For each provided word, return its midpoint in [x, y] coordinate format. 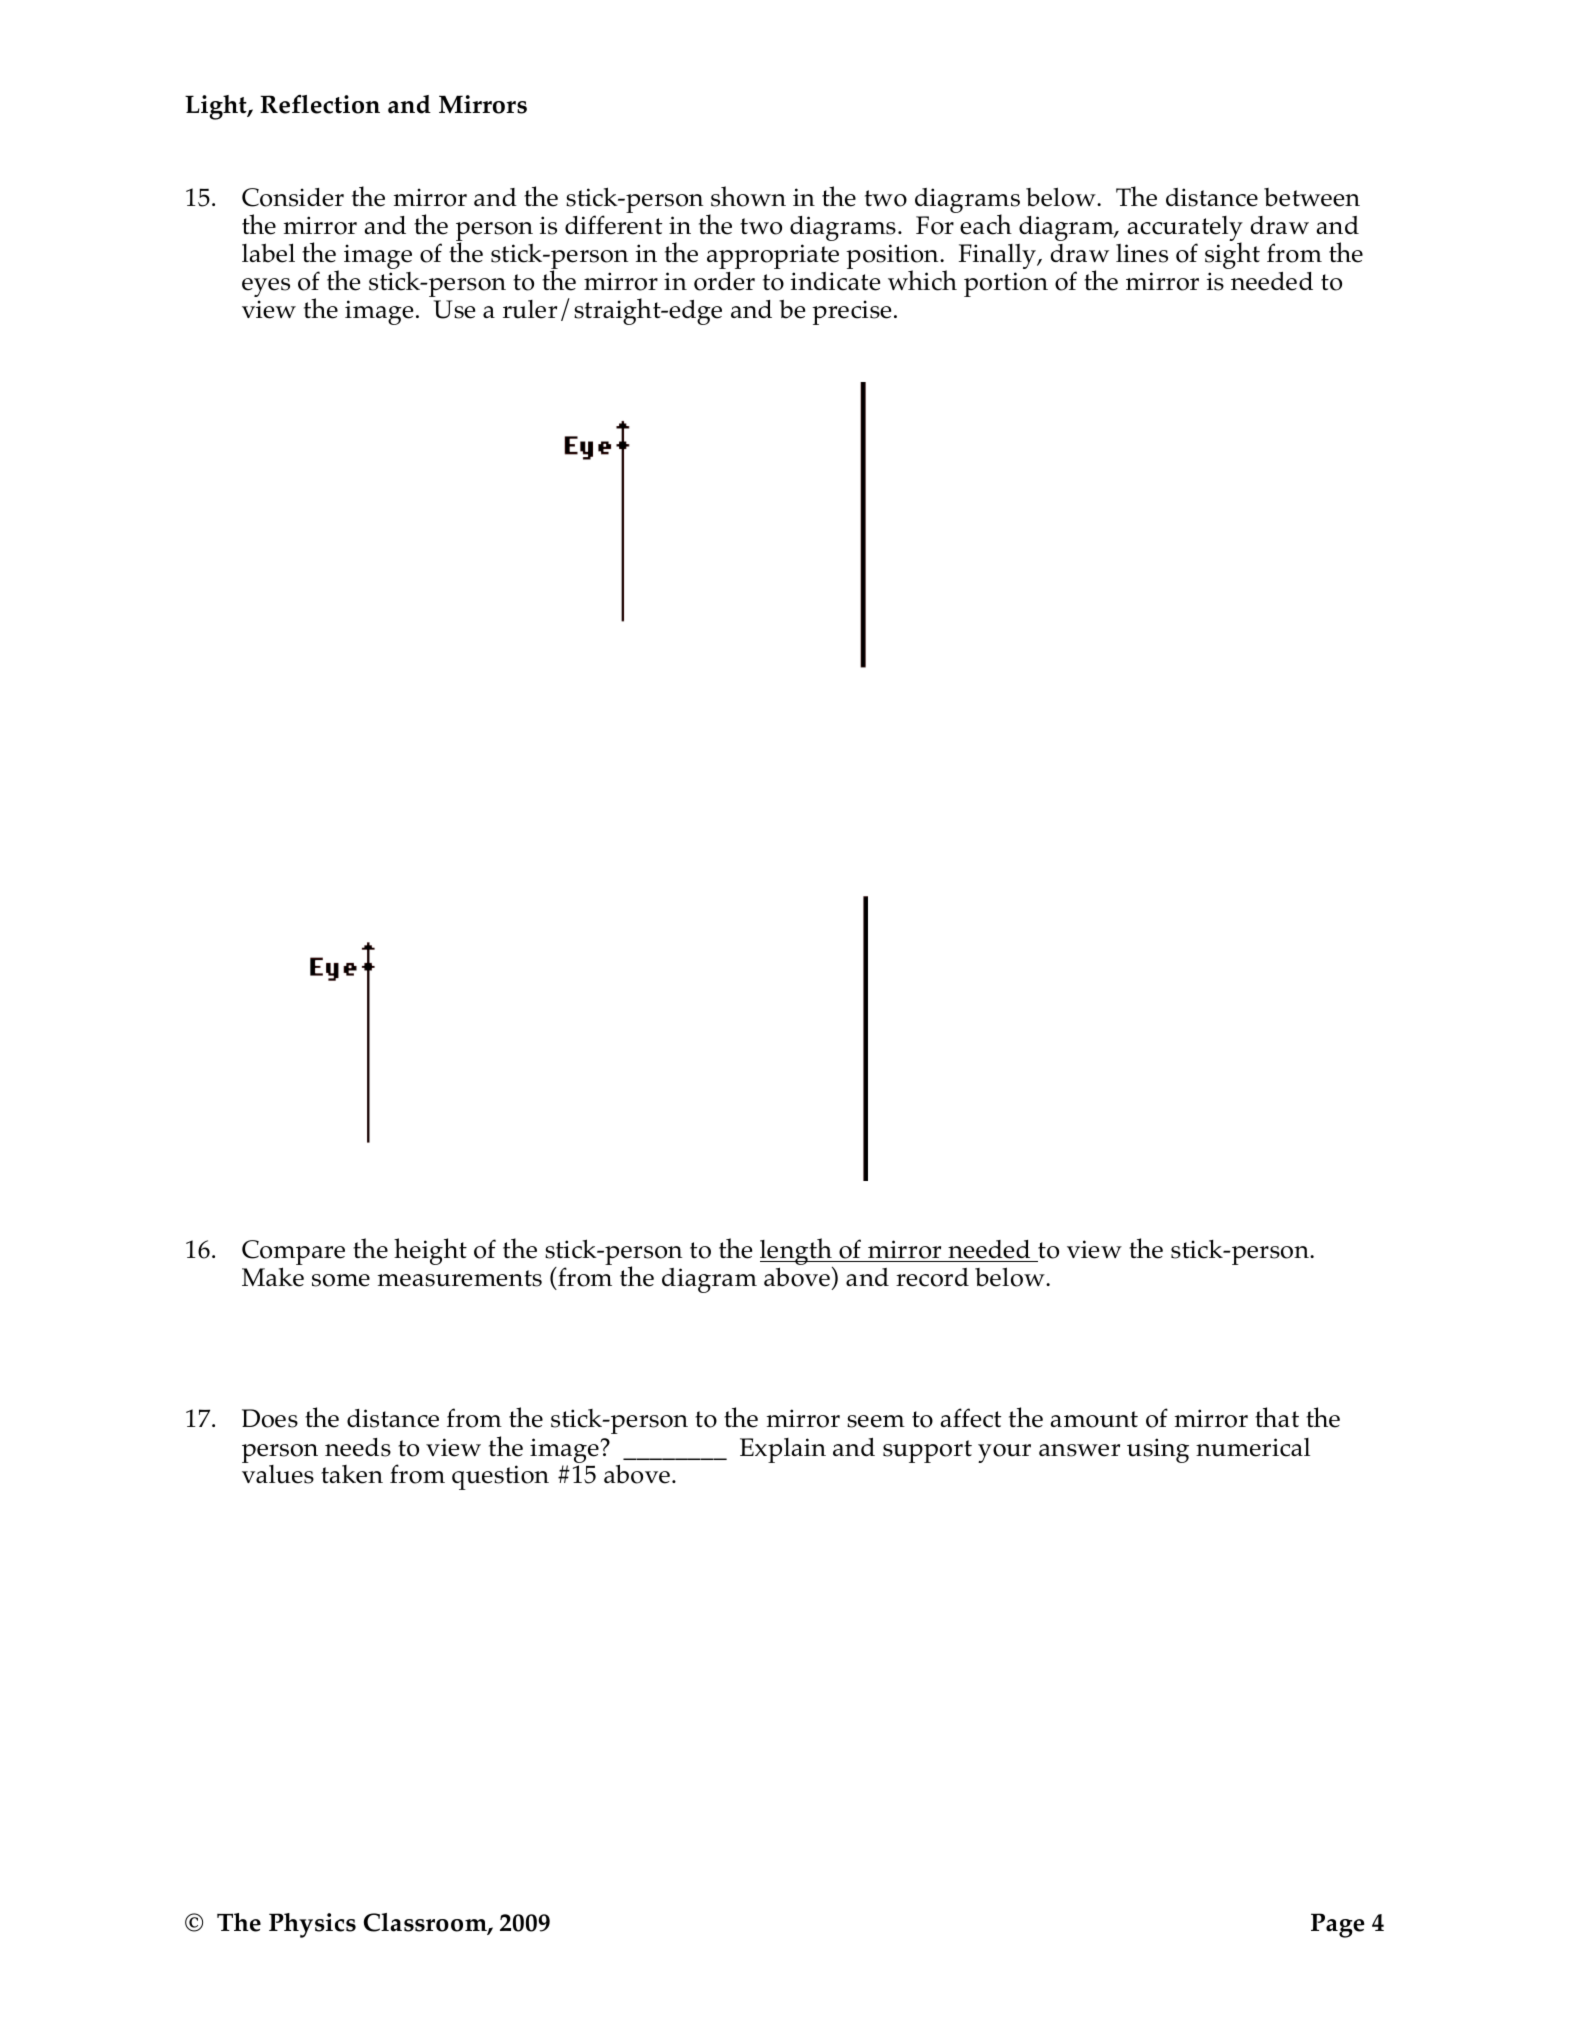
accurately [1185, 230]
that [1277, 1417]
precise [852, 312]
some [341, 1280]
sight [1232, 255]
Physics [312, 1925]
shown [748, 196]
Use [454, 309]
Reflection [320, 104]
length [797, 1253]
